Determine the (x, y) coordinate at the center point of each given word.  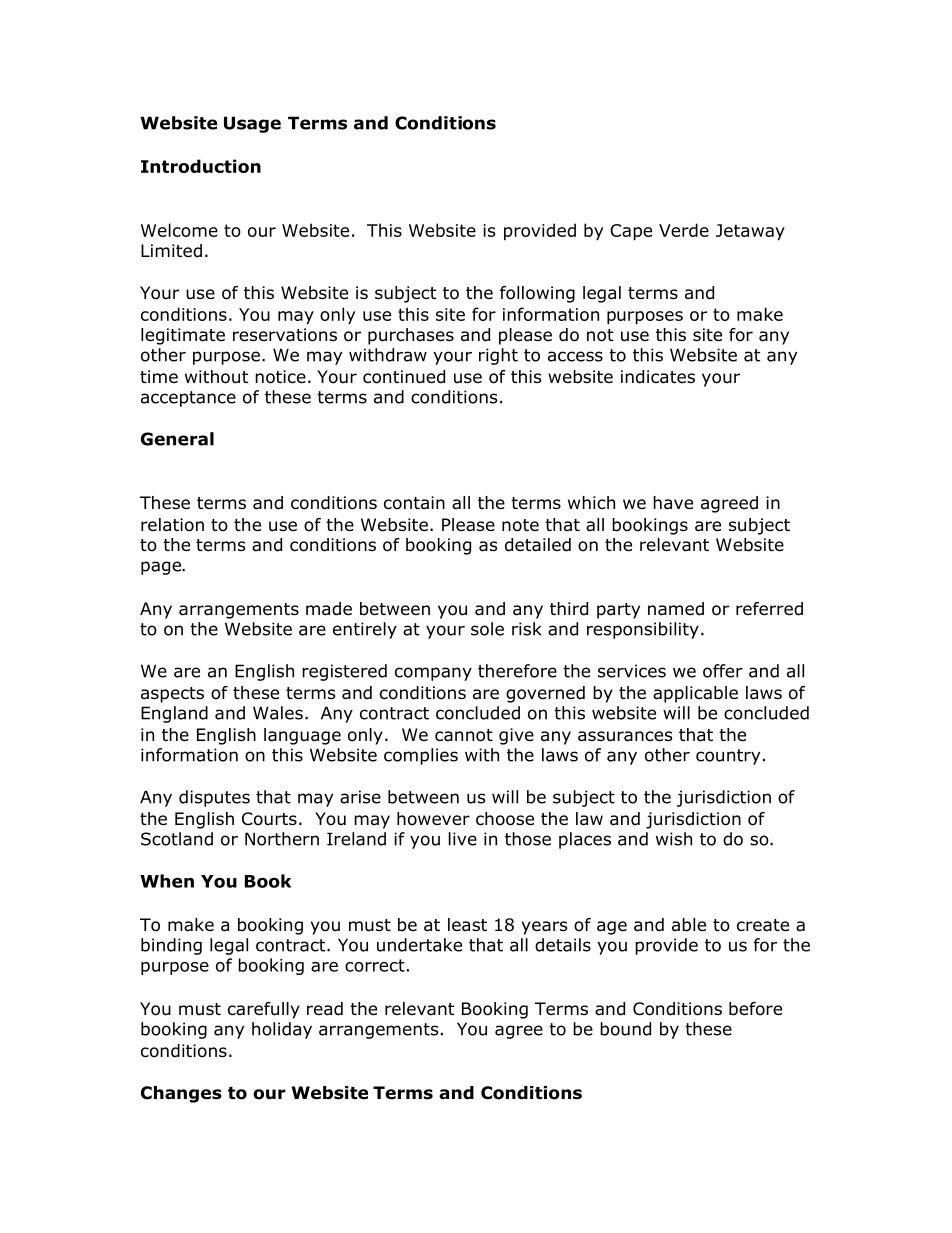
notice (280, 377)
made (329, 609)
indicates (658, 377)
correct (375, 965)
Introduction (201, 166)
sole (487, 629)
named (676, 609)
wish (674, 839)
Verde (684, 230)
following (537, 294)
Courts (269, 819)
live (463, 839)
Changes (181, 1094)
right (498, 356)
